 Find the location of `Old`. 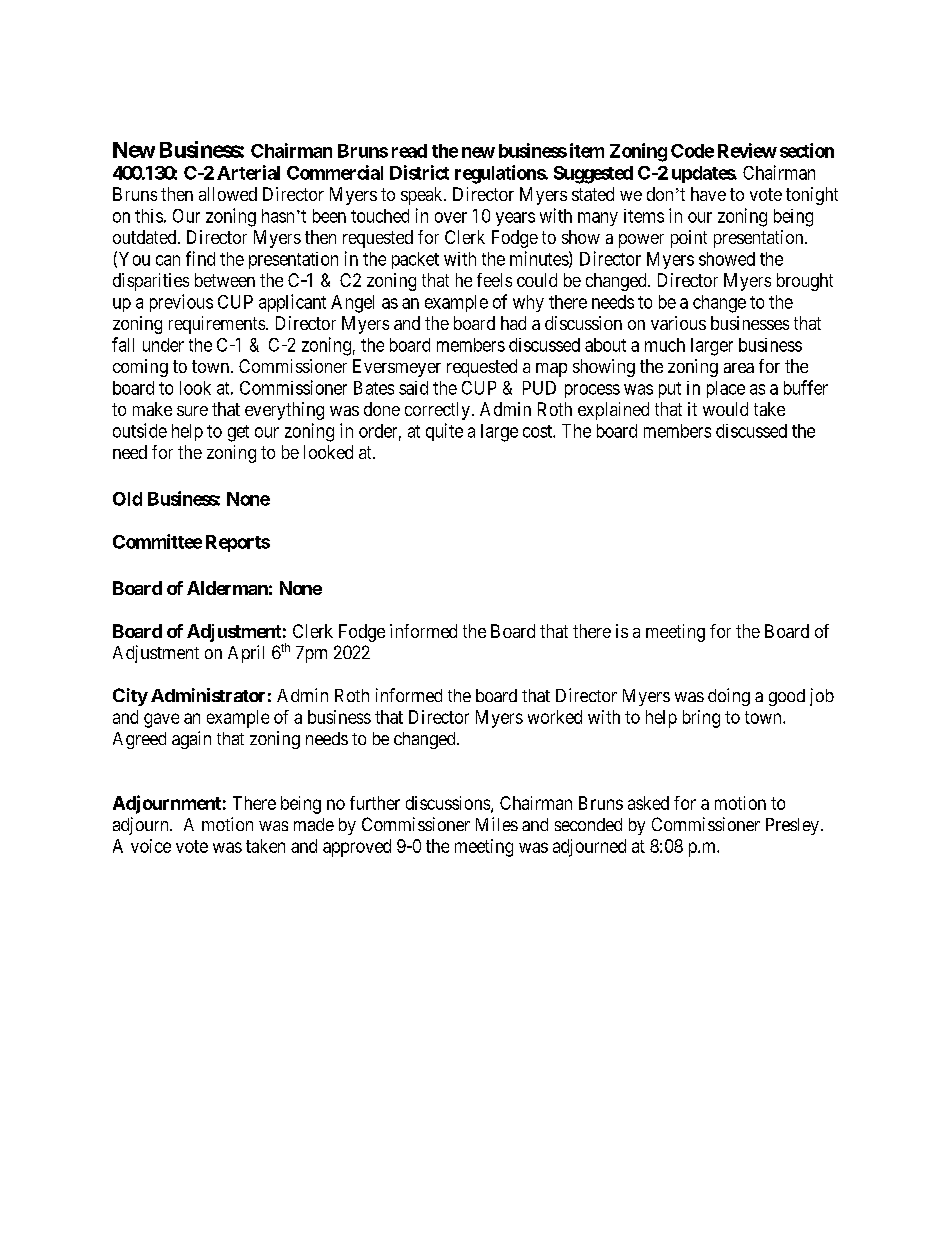

Old is located at coordinates (127, 499).
